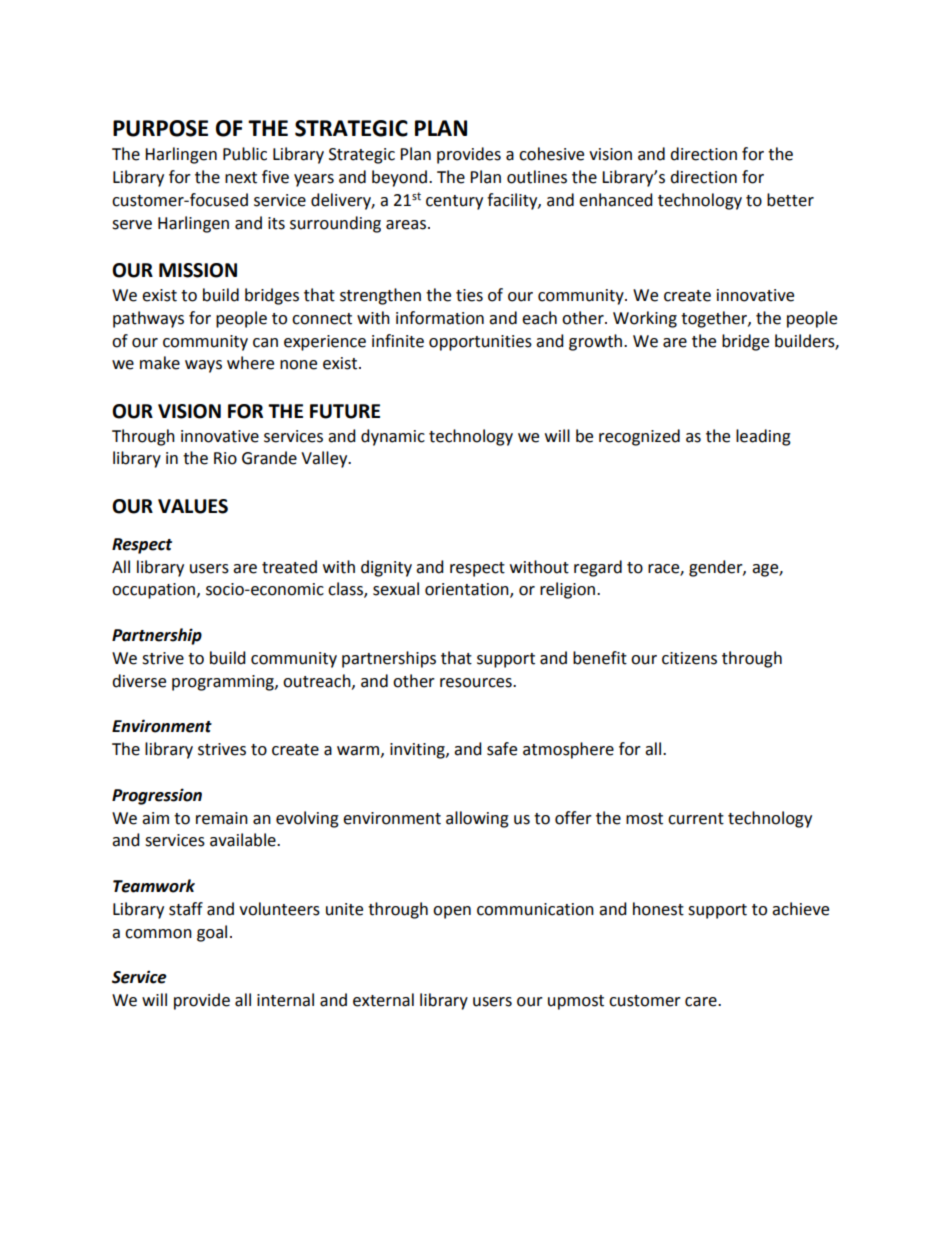 Image resolution: width=952 pixels, height=1233 pixels. What do you see at coordinates (212, 933) in the screenshot?
I see `goal` at bounding box center [212, 933].
